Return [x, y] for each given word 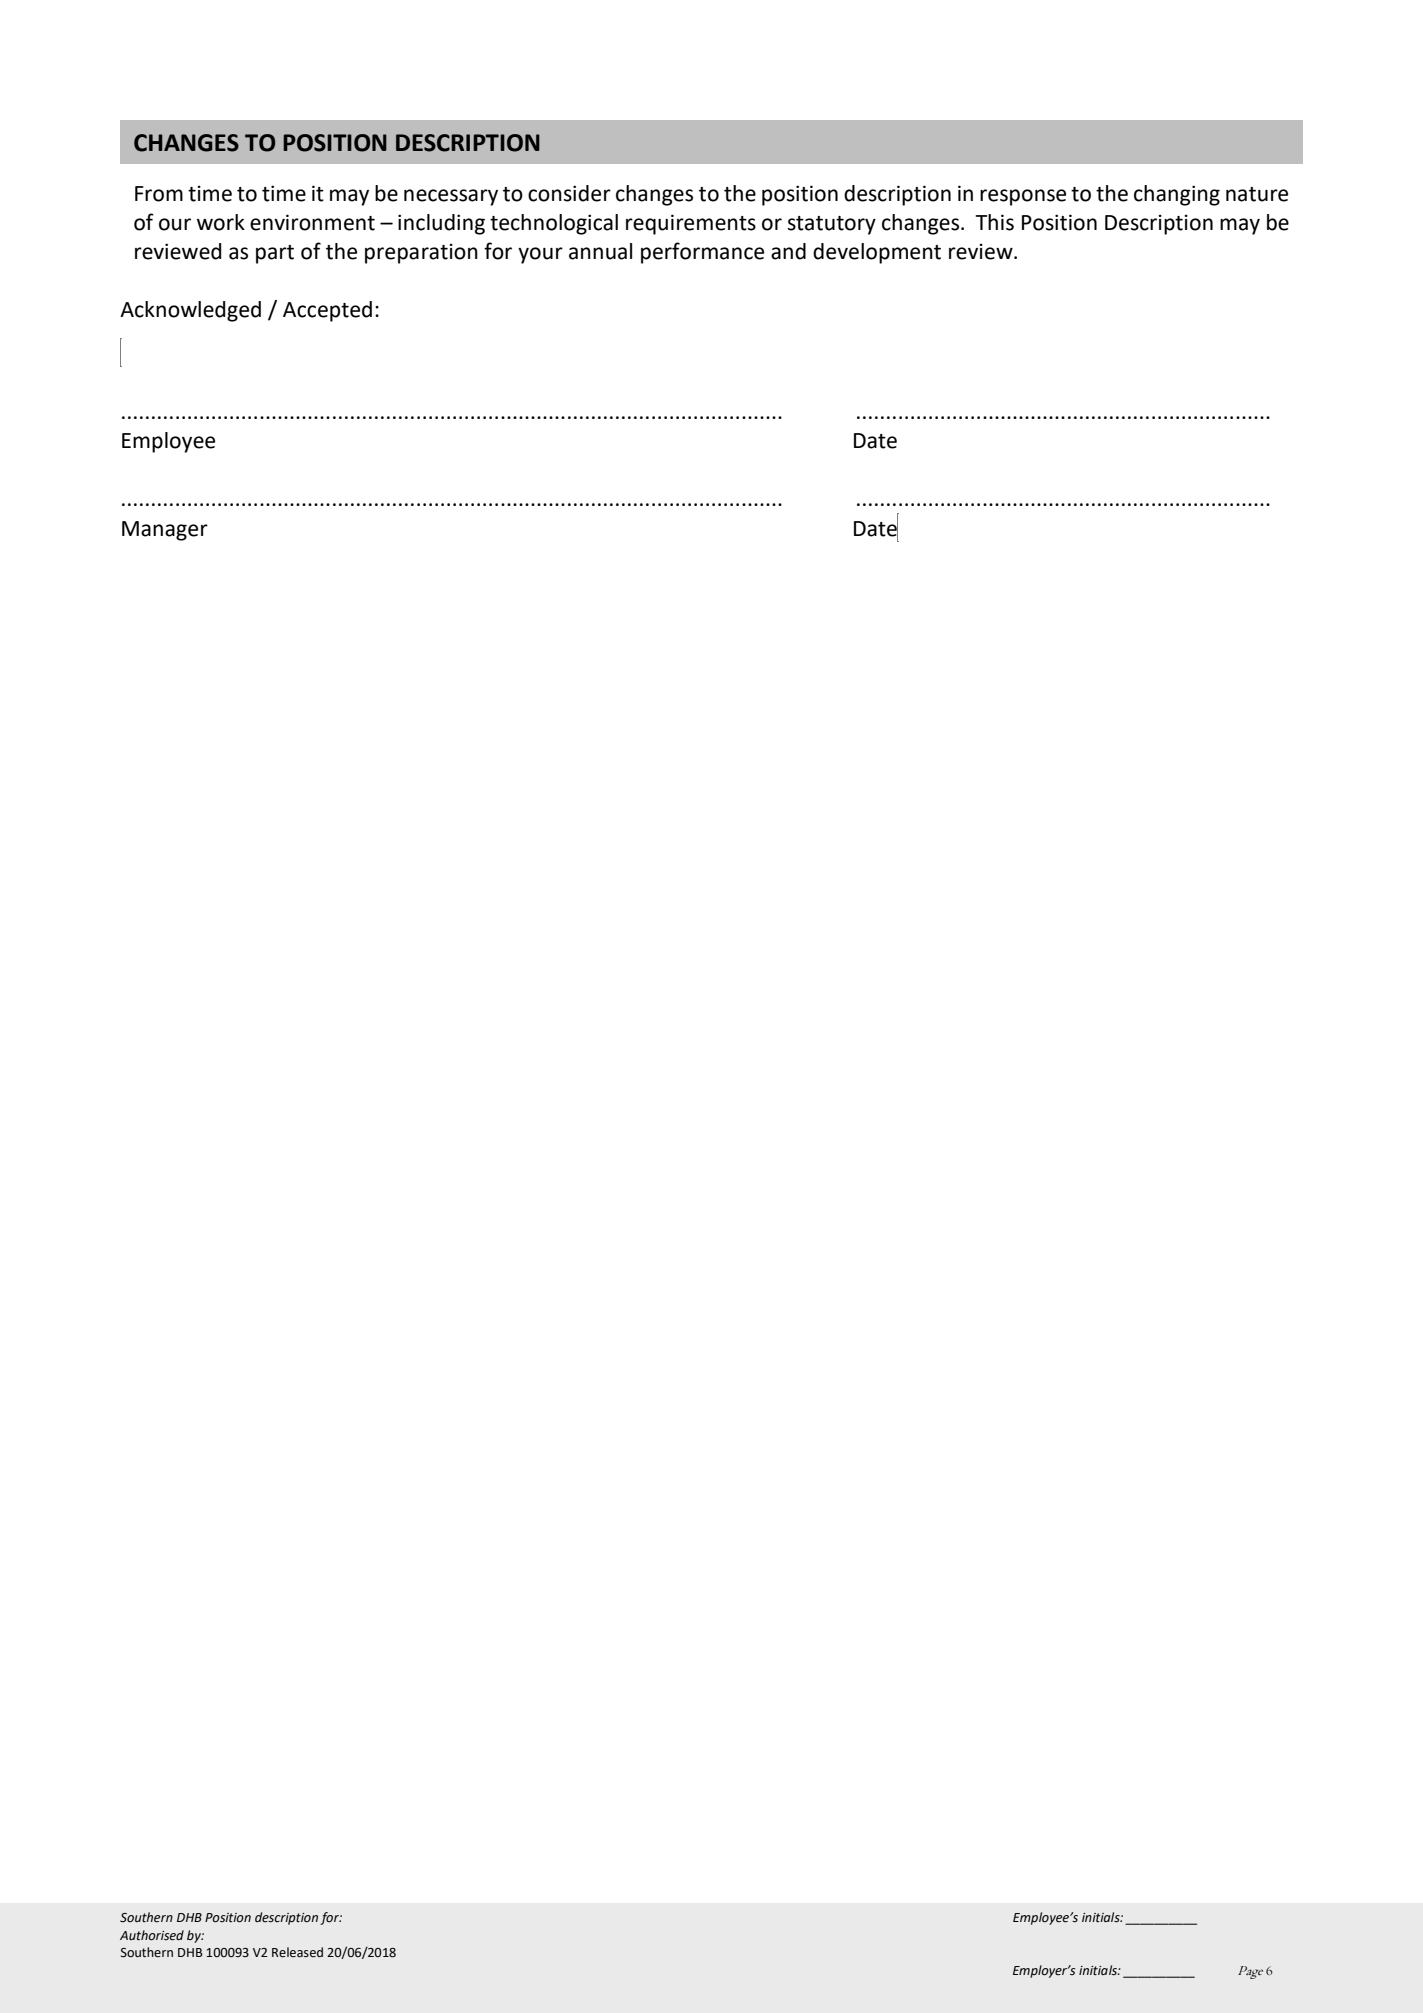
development [877, 253]
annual [600, 251]
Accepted [327, 311]
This [995, 222]
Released [297, 1952]
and [788, 251]
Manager [165, 531]
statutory [832, 225]
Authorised [152, 1935]
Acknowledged [190, 311]
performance [702, 253]
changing [1177, 195]
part [275, 254]
